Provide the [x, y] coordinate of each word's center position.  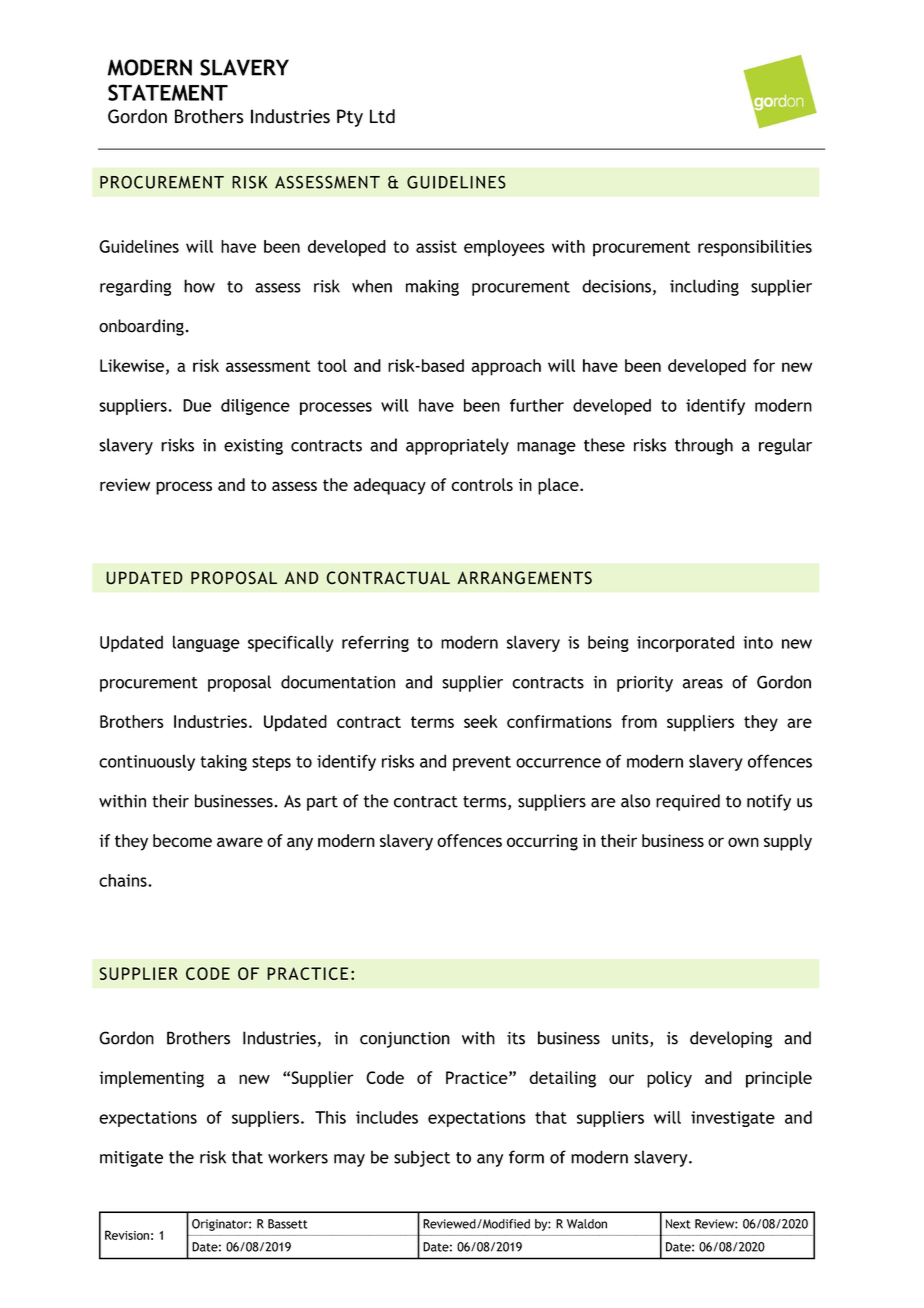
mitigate [131, 1159]
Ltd [382, 116]
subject [422, 1158]
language [206, 643]
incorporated [685, 643]
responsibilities [755, 248]
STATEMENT [168, 92]
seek [481, 721]
